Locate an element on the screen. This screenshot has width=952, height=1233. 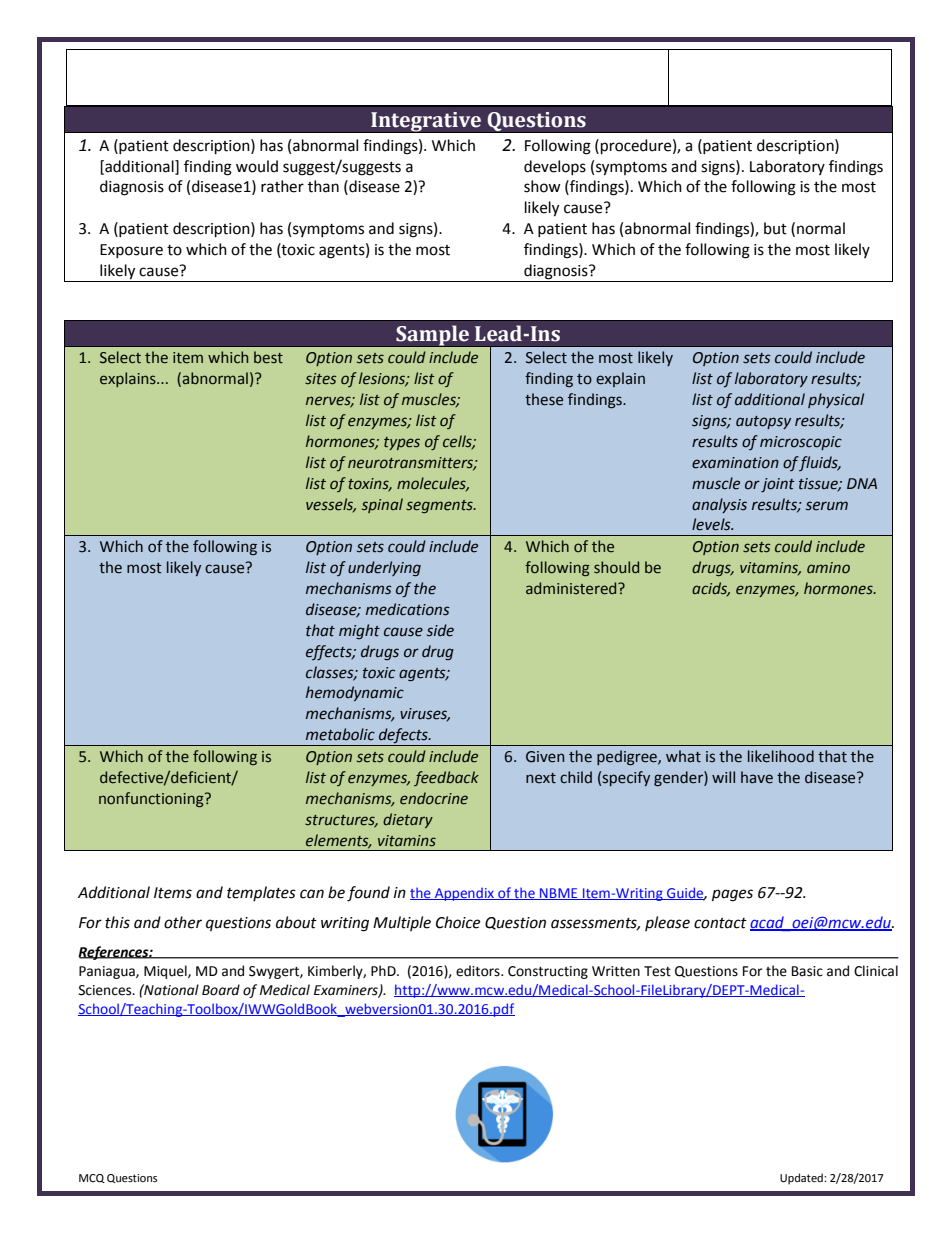
Appendix is located at coordinates (464, 894).
